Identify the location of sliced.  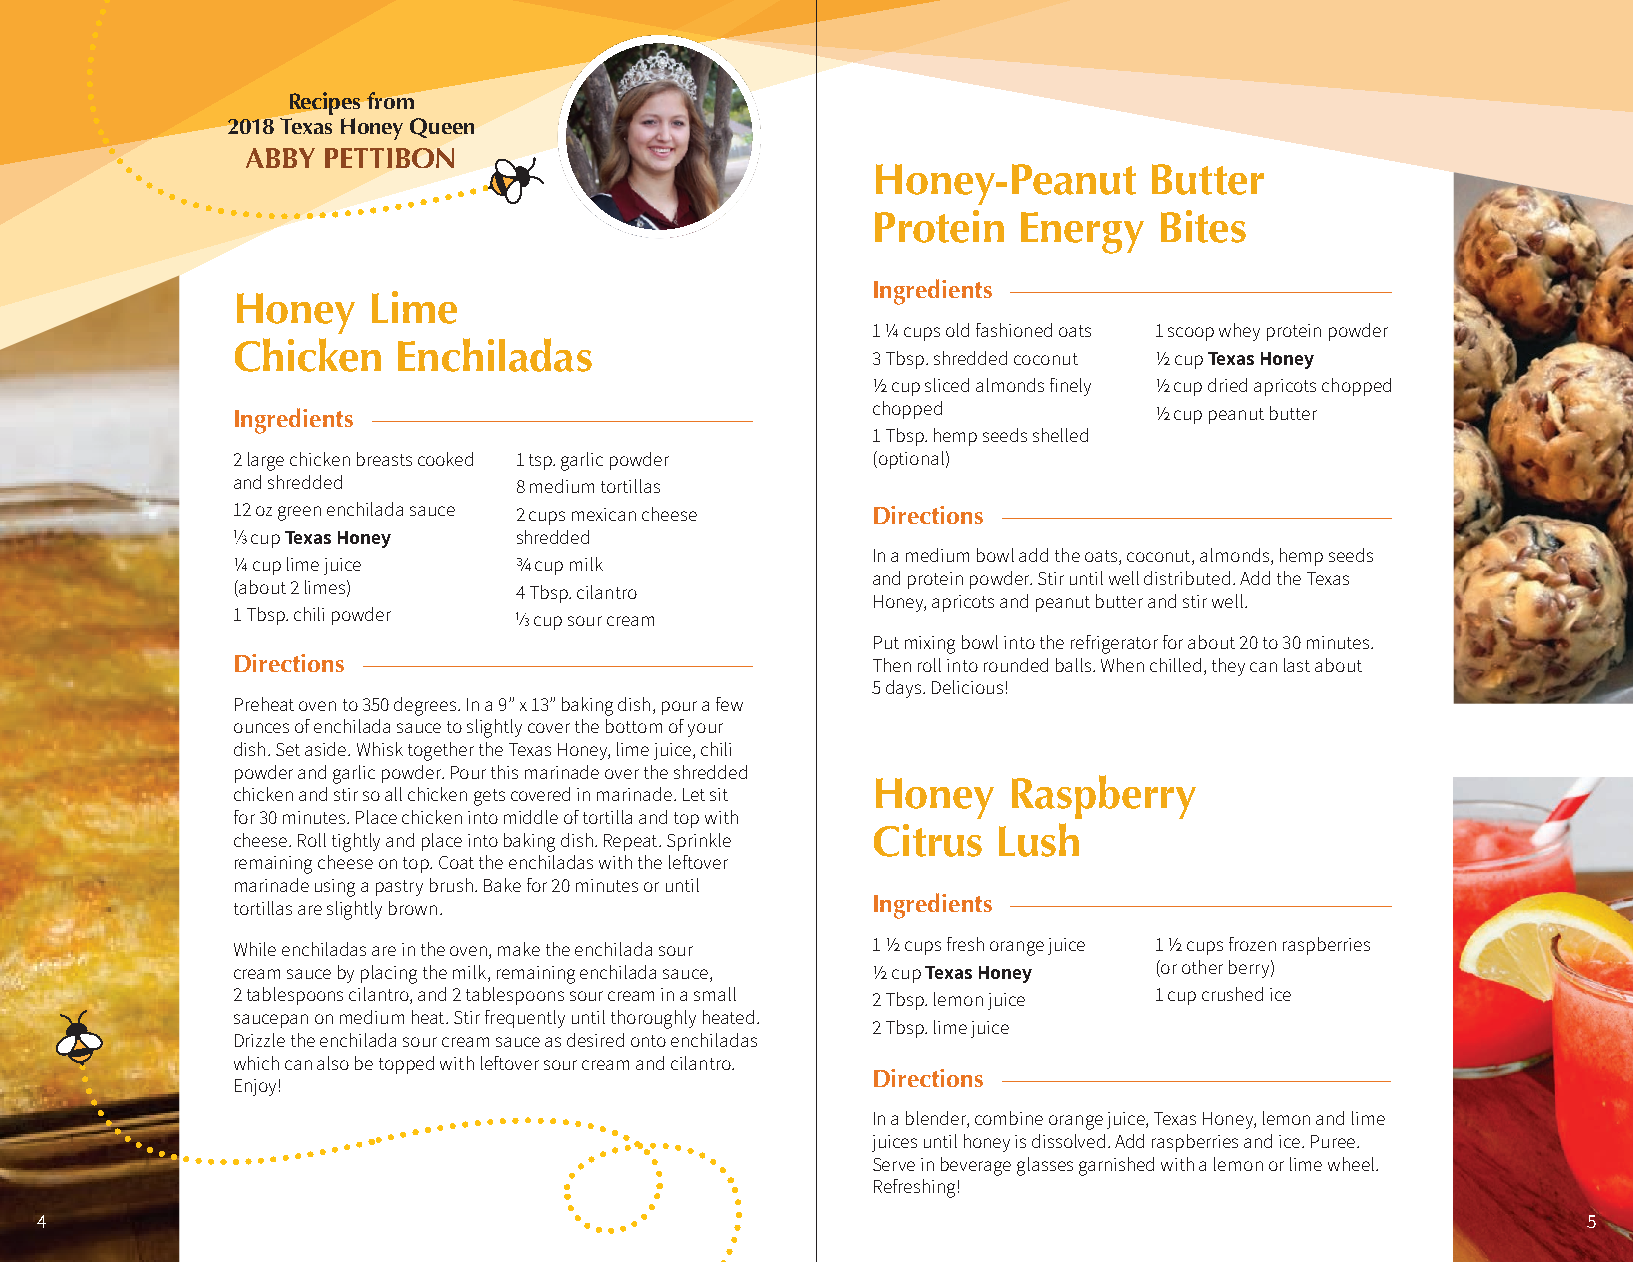
(947, 385).
